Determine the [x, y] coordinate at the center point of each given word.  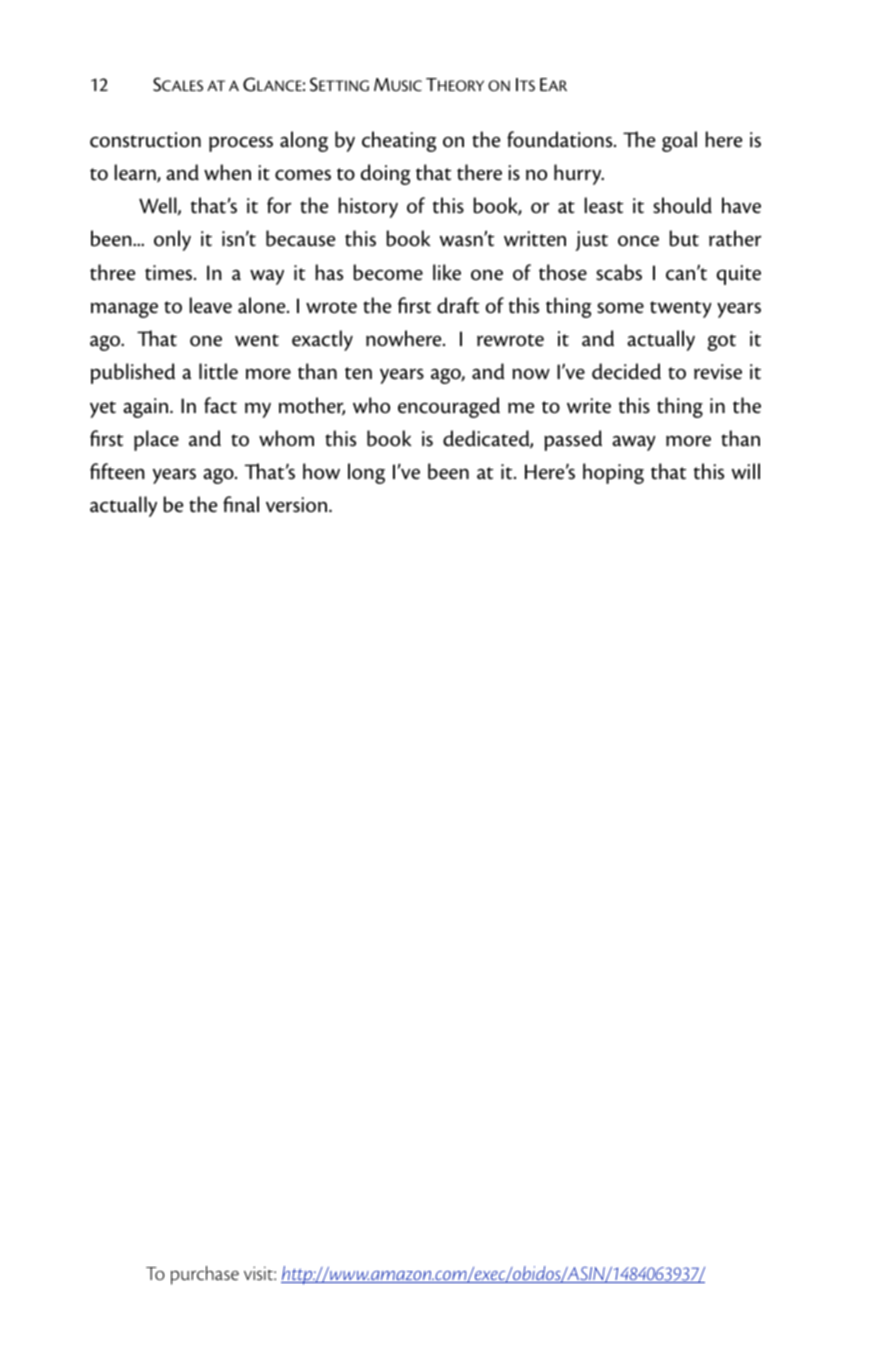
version [298, 505]
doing [385, 174]
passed [573, 440]
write [589, 406]
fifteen [117, 471]
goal [679, 141]
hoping [613, 473]
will [745, 471]
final [241, 504]
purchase [205, 1275]
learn [136, 173]
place [156, 440]
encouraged [449, 407]
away [634, 443]
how [321, 471]
